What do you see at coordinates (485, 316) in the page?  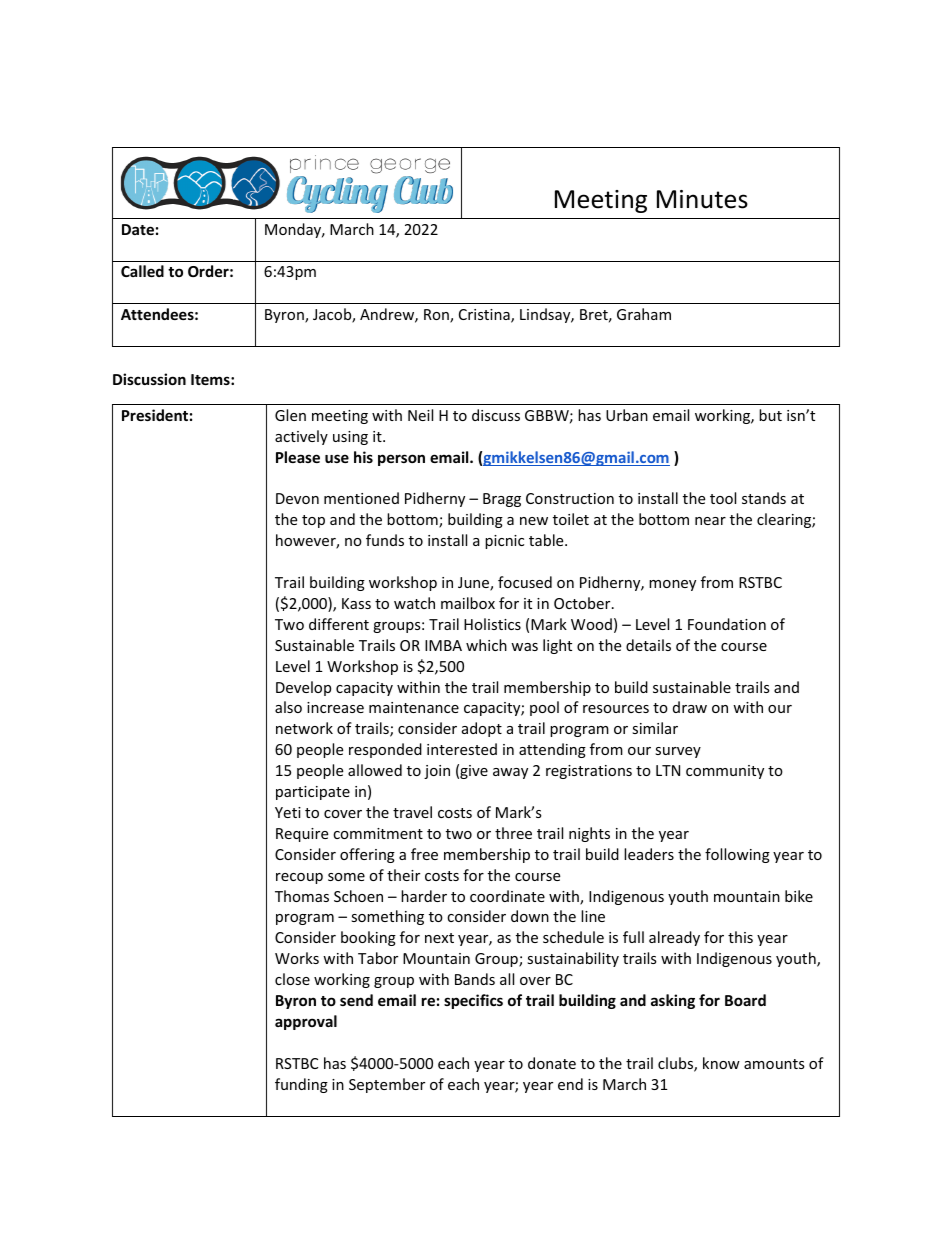 I see `Cristina` at bounding box center [485, 316].
